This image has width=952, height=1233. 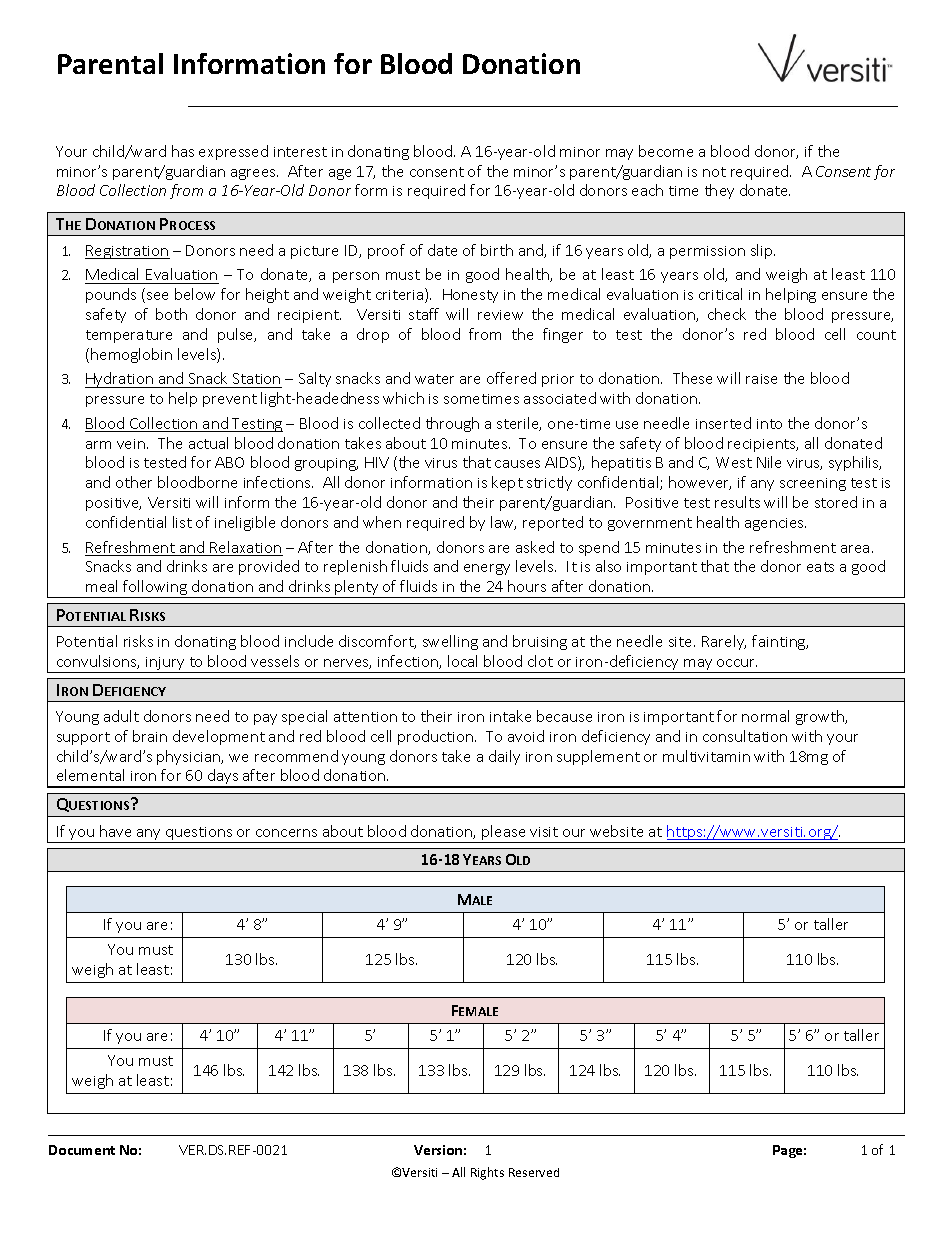 What do you see at coordinates (775, 524) in the image?
I see `agencies` at bounding box center [775, 524].
